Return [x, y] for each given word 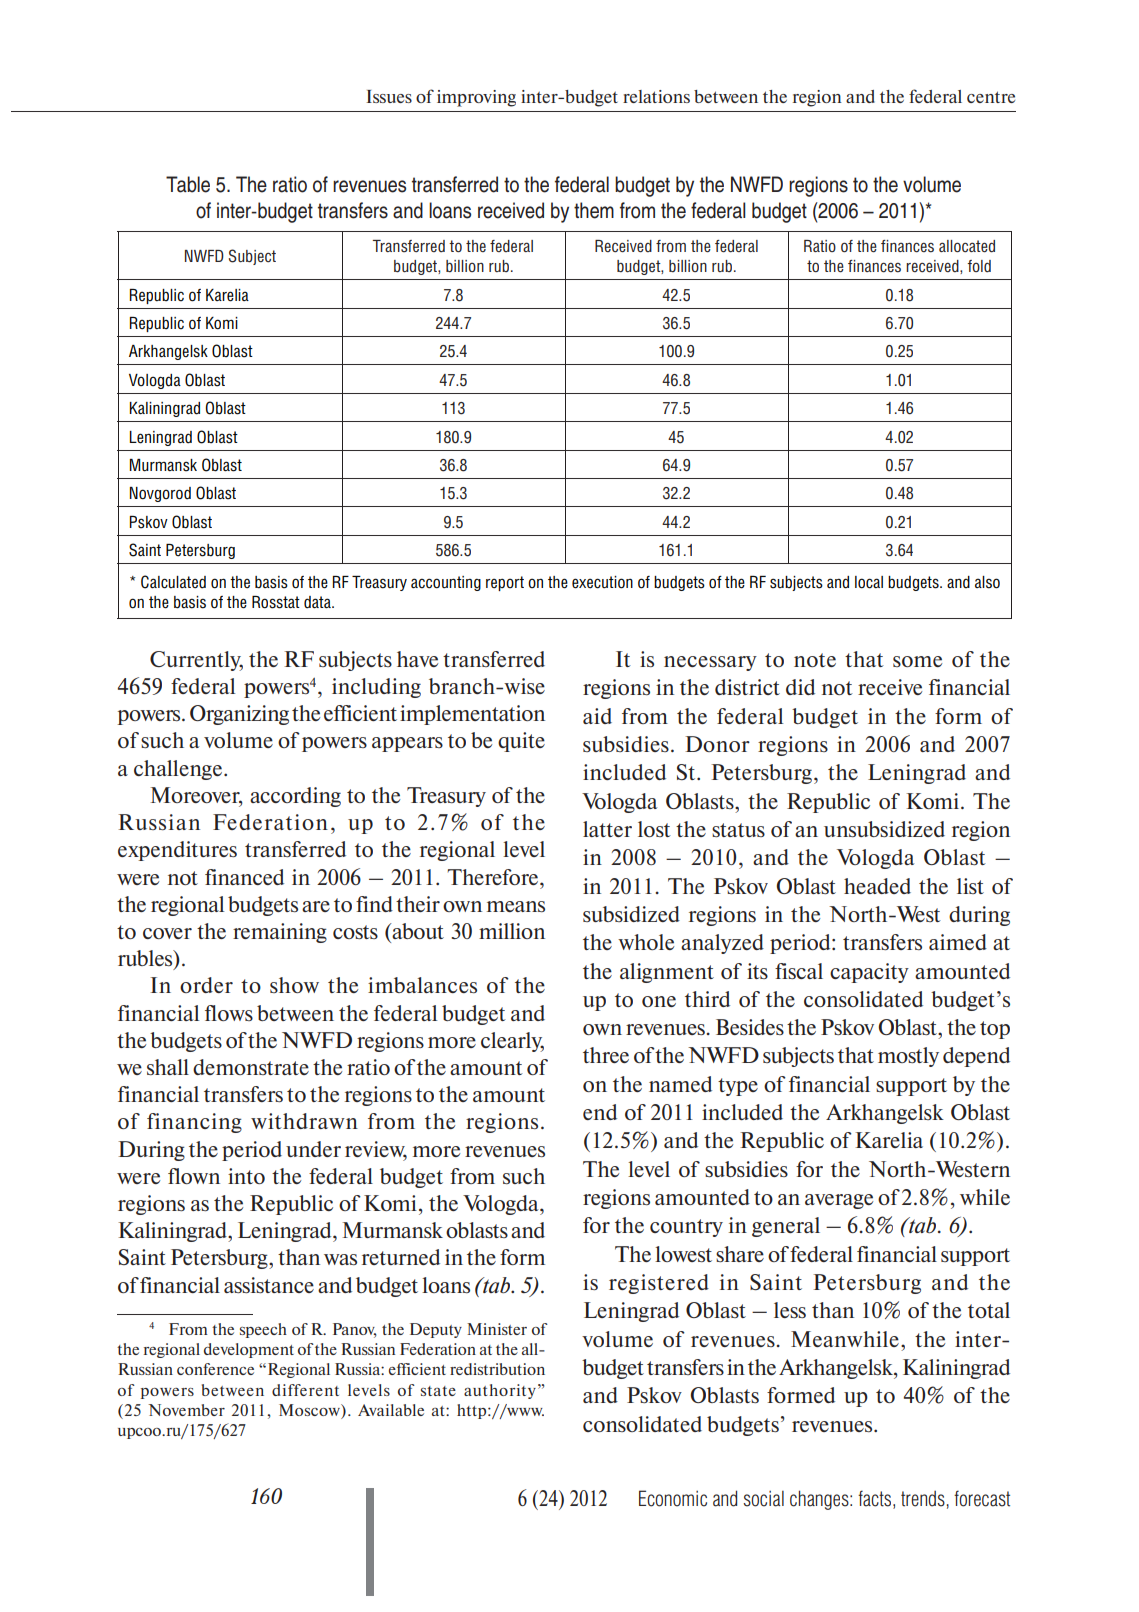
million [512, 931]
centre [991, 97]
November [186, 1410]
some [917, 661]
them [594, 210]
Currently [196, 661]
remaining [280, 933]
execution [602, 582]
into [246, 1176]
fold [979, 266]
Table [188, 184]
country [686, 1228]
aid [597, 716]
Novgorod [160, 494]
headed [877, 886]
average [839, 1201]
